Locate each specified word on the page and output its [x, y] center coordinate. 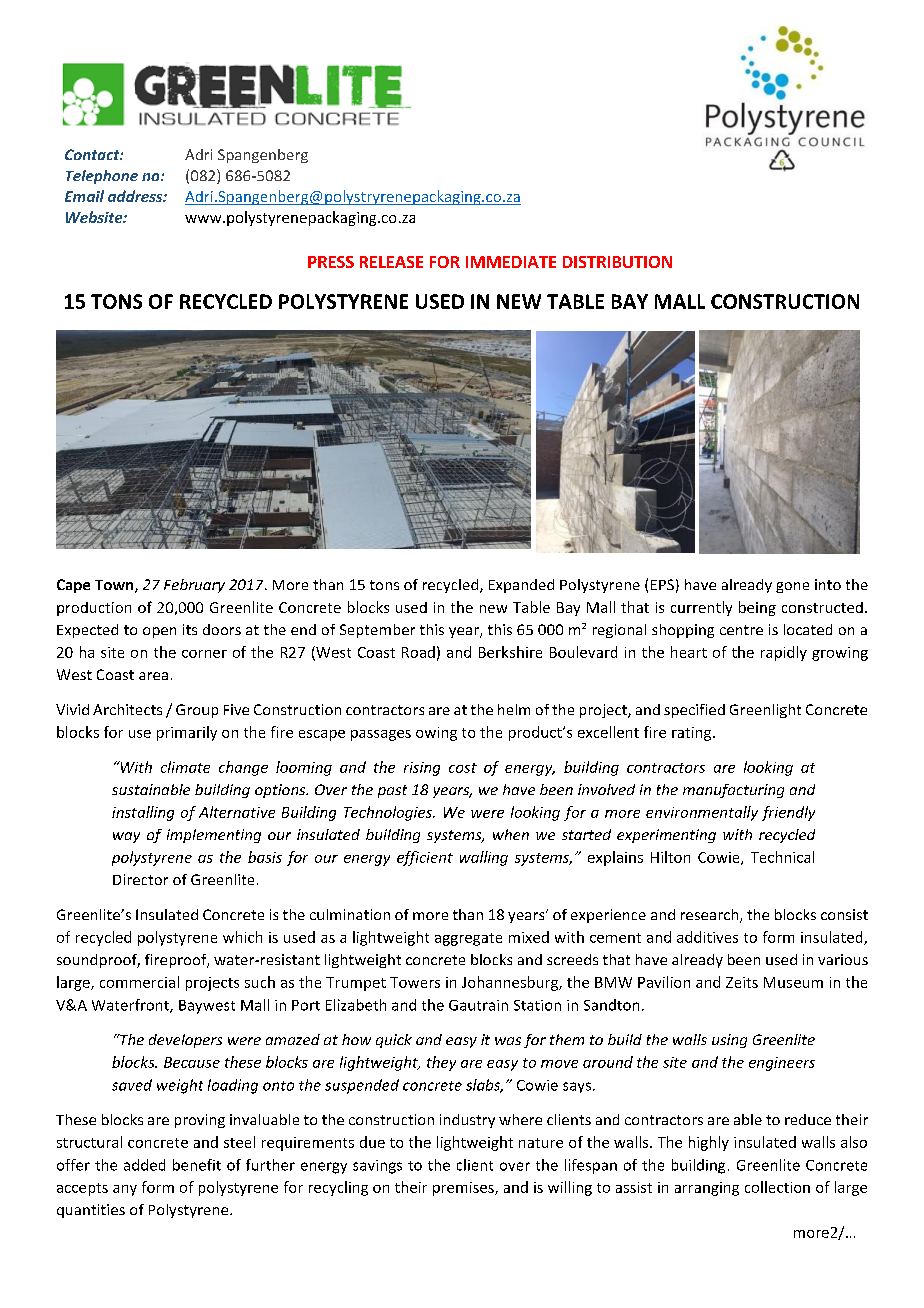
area [153, 676]
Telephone [102, 177]
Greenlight [765, 711]
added [144, 1165]
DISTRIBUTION [617, 262]
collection [777, 1187]
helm [514, 709]
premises [464, 1189]
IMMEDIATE [511, 262]
